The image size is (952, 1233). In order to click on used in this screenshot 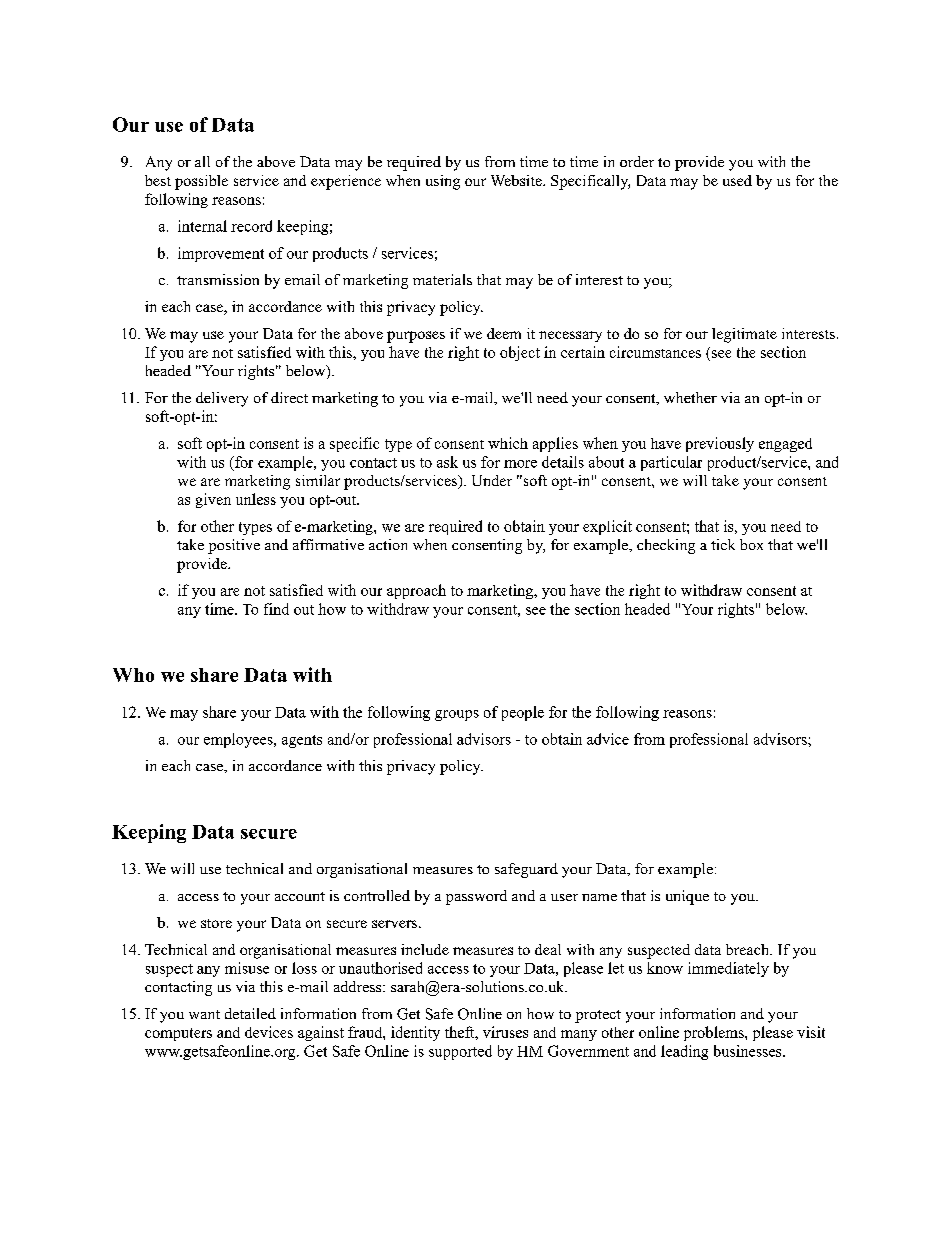, I will do `click(737, 180)`.
